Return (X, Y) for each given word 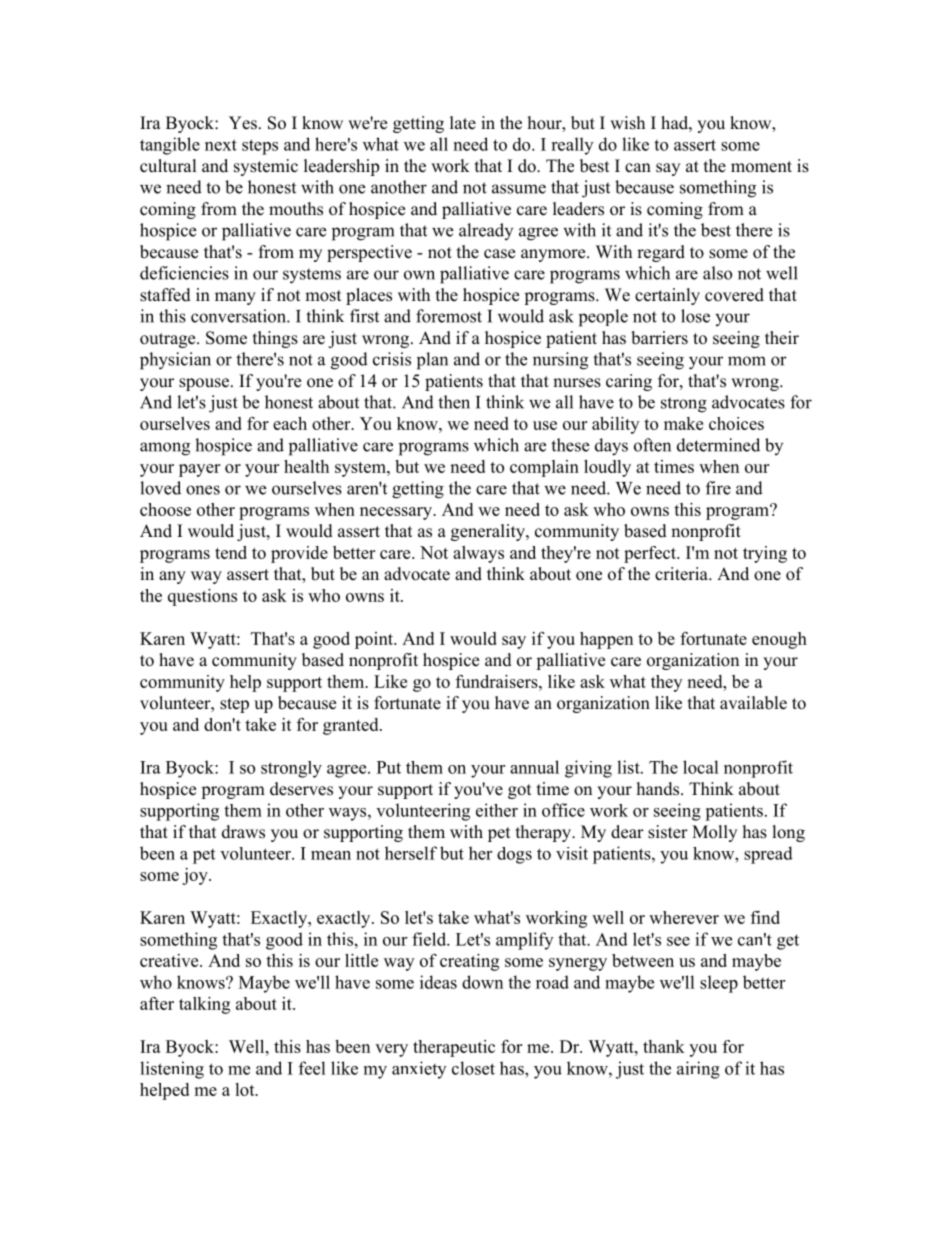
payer (199, 470)
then (454, 402)
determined (718, 445)
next (221, 145)
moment (761, 167)
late (463, 123)
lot (246, 1089)
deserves (301, 789)
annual (534, 767)
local (701, 767)
